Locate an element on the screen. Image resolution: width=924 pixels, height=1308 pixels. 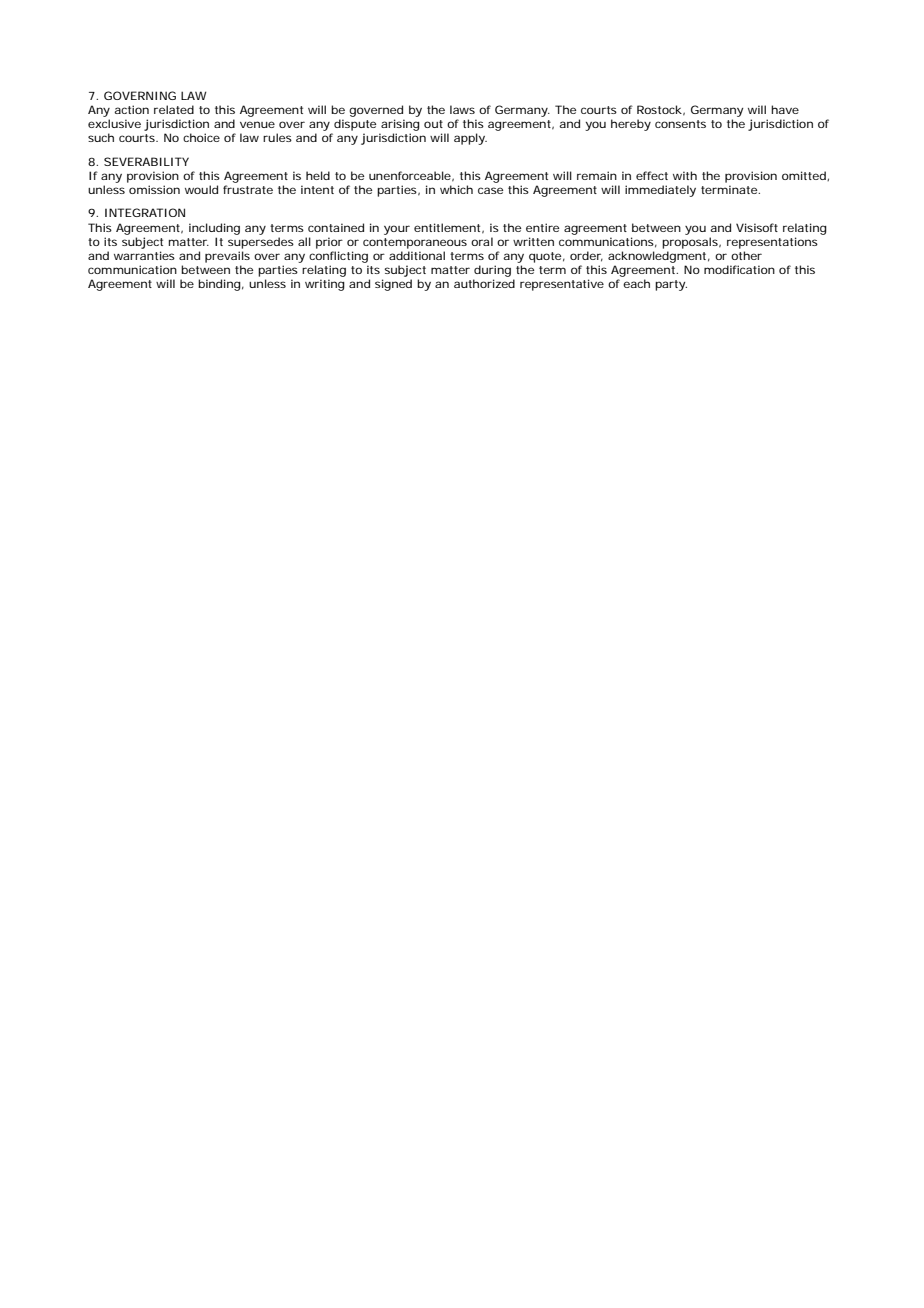
have is located at coordinates (785, 109).
